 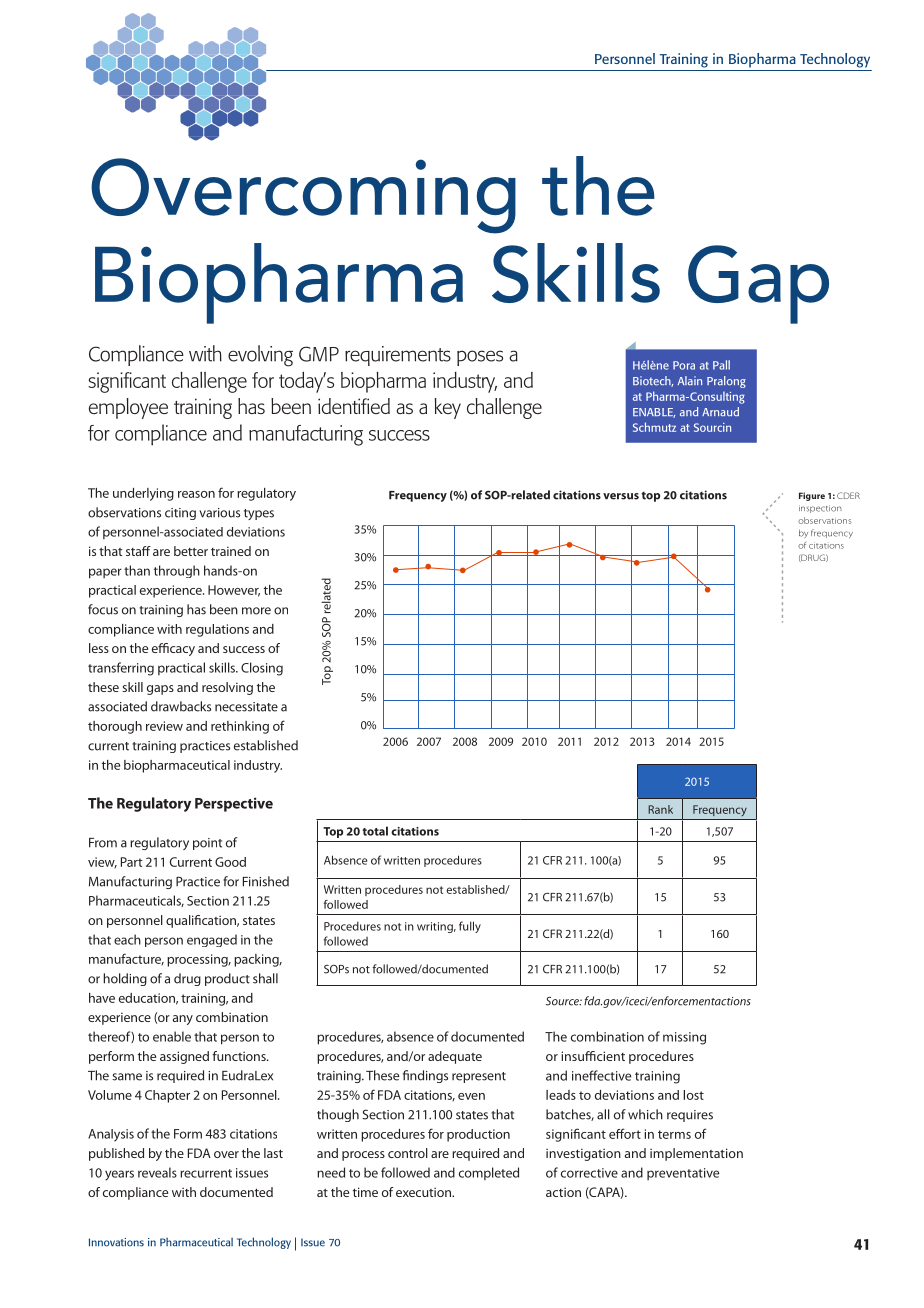 I want to click on implementation, so click(x=696, y=1154).
